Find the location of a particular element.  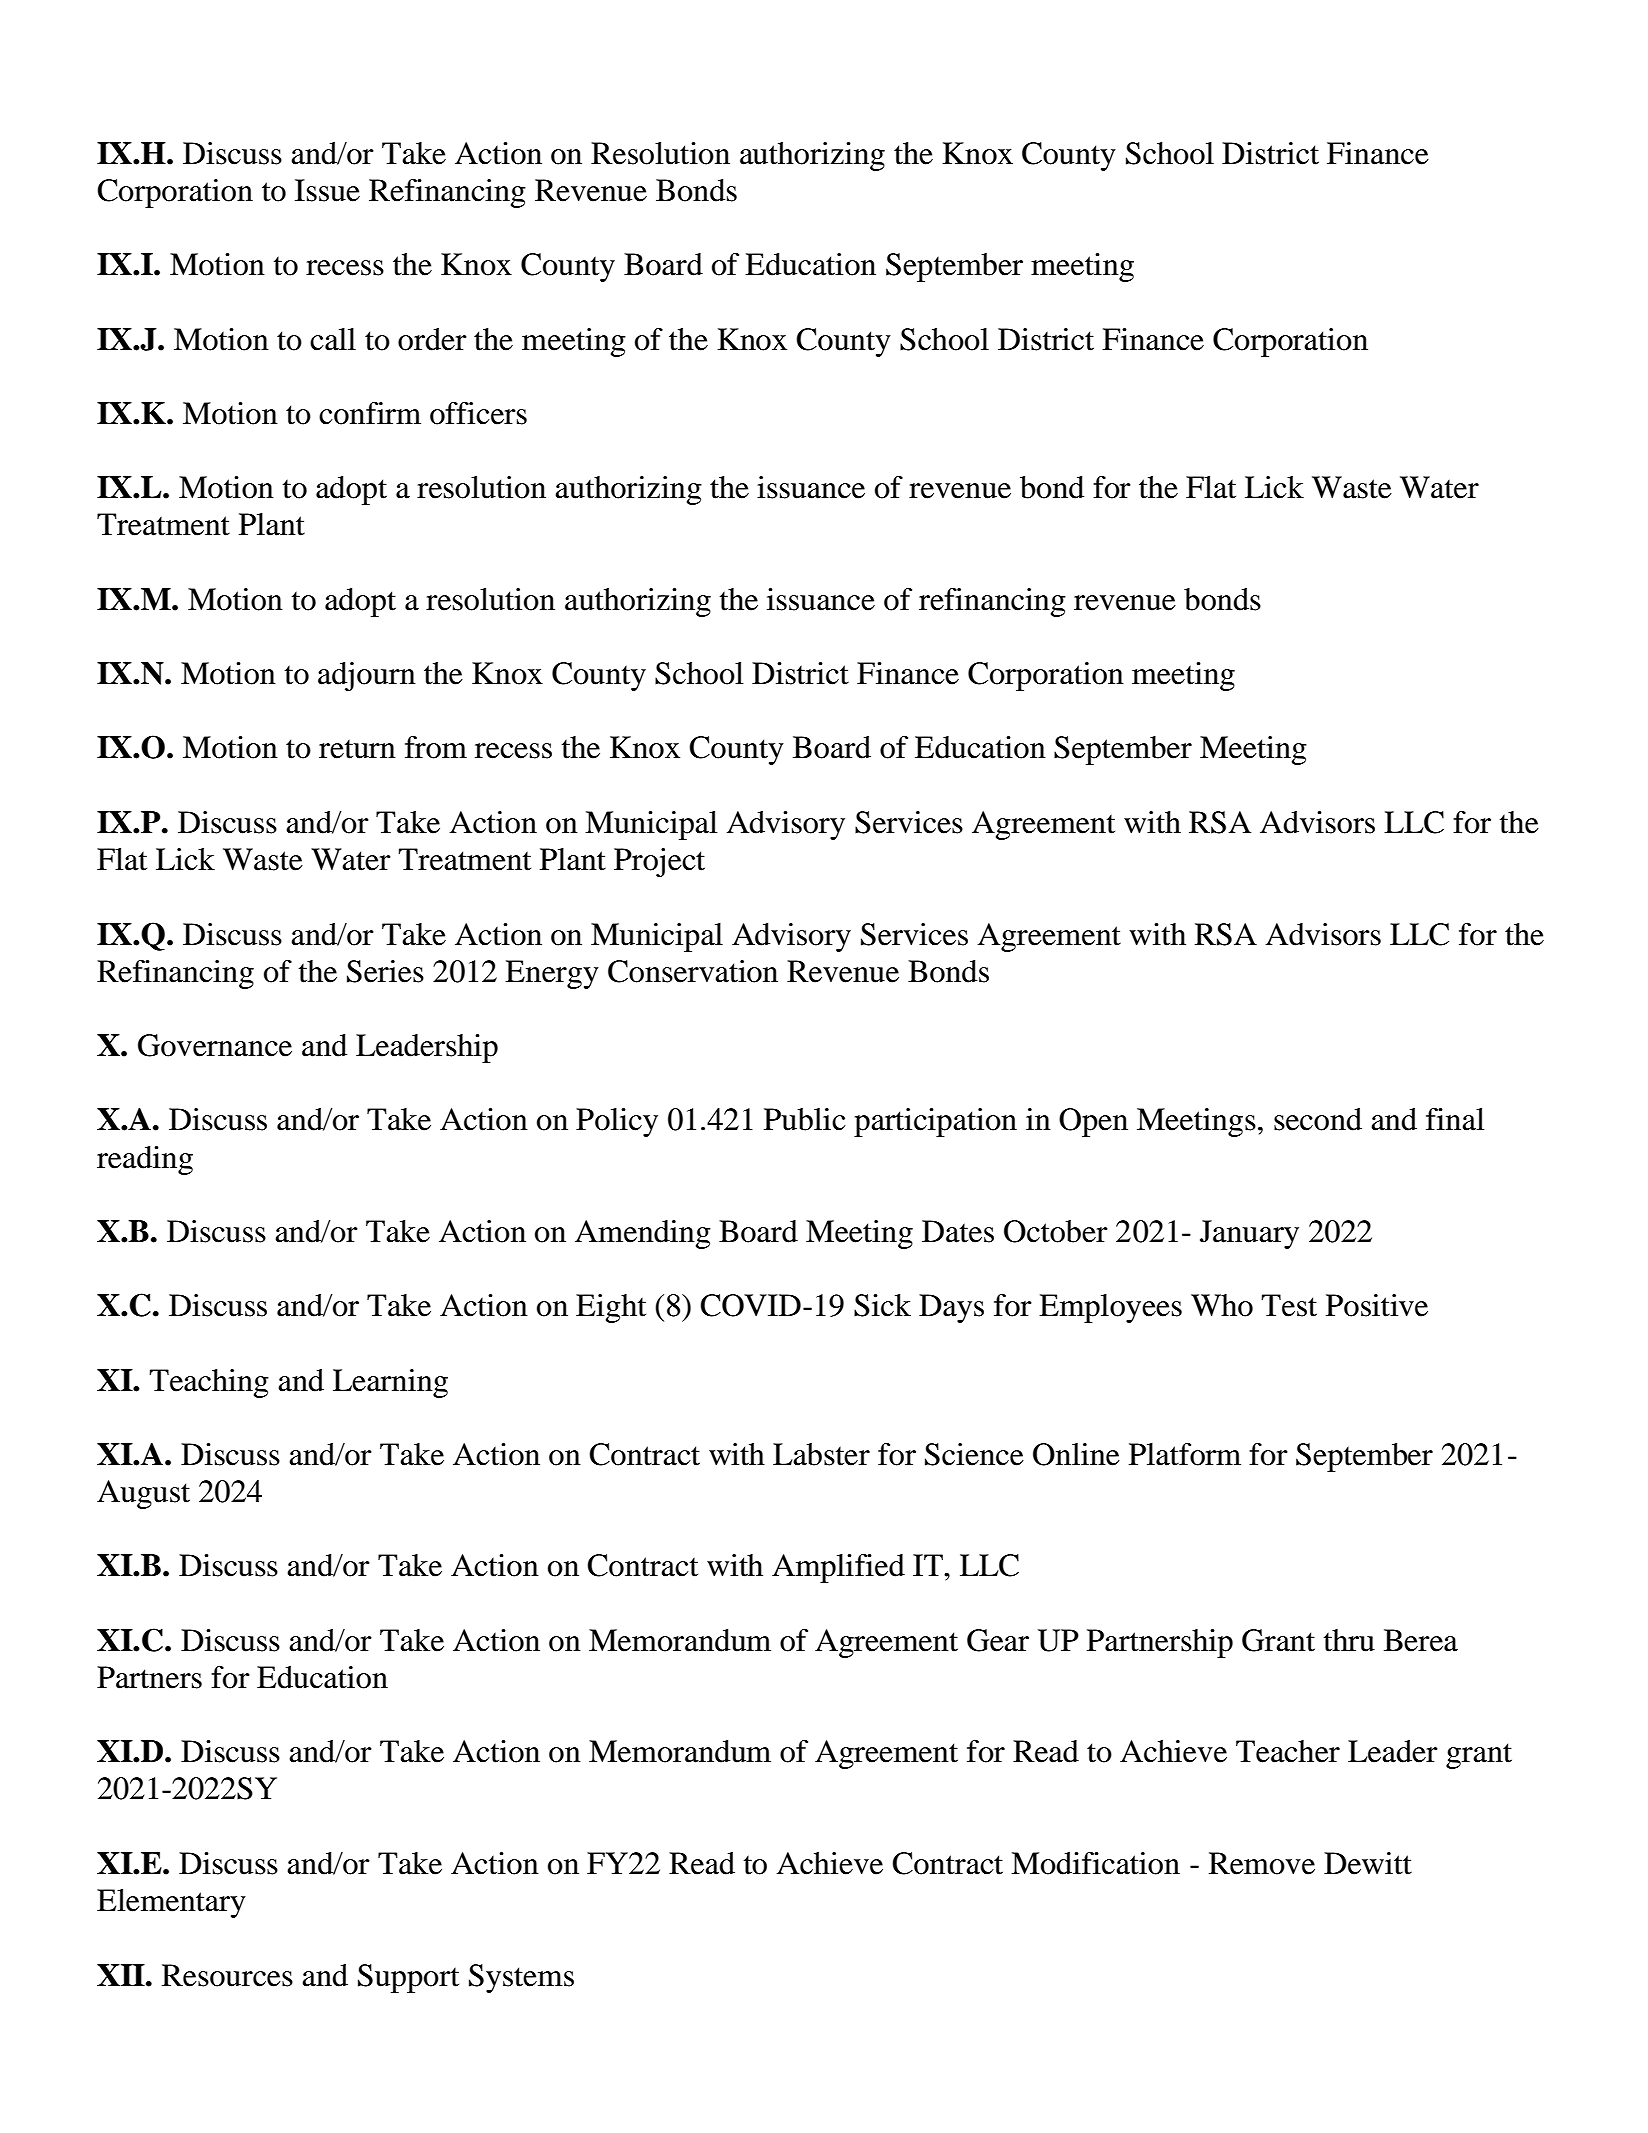

Project is located at coordinates (659, 862).
